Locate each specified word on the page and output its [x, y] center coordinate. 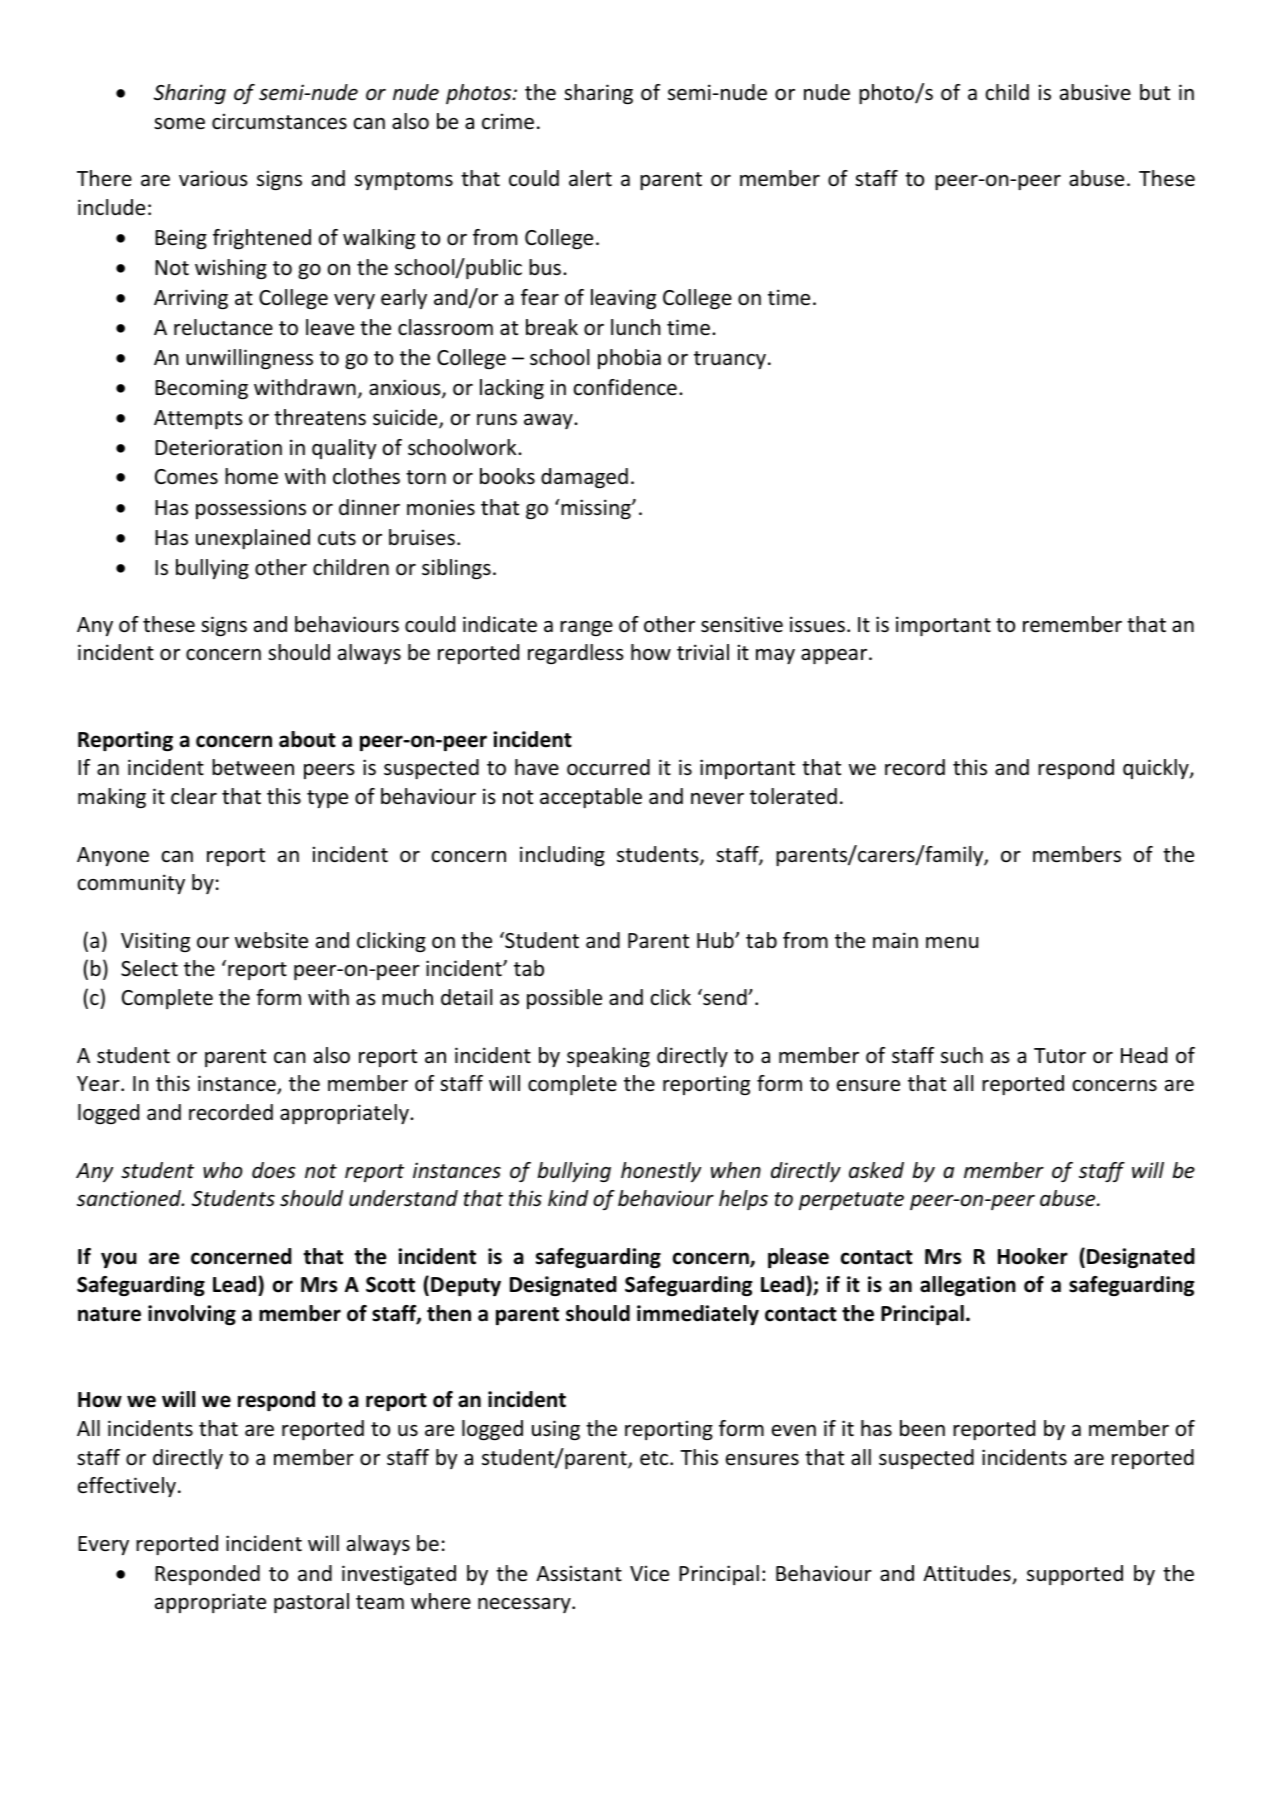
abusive [1095, 92]
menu [952, 943]
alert [590, 178]
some [179, 124]
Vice [649, 1573]
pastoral [311, 1603]
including [562, 856]
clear [194, 796]
